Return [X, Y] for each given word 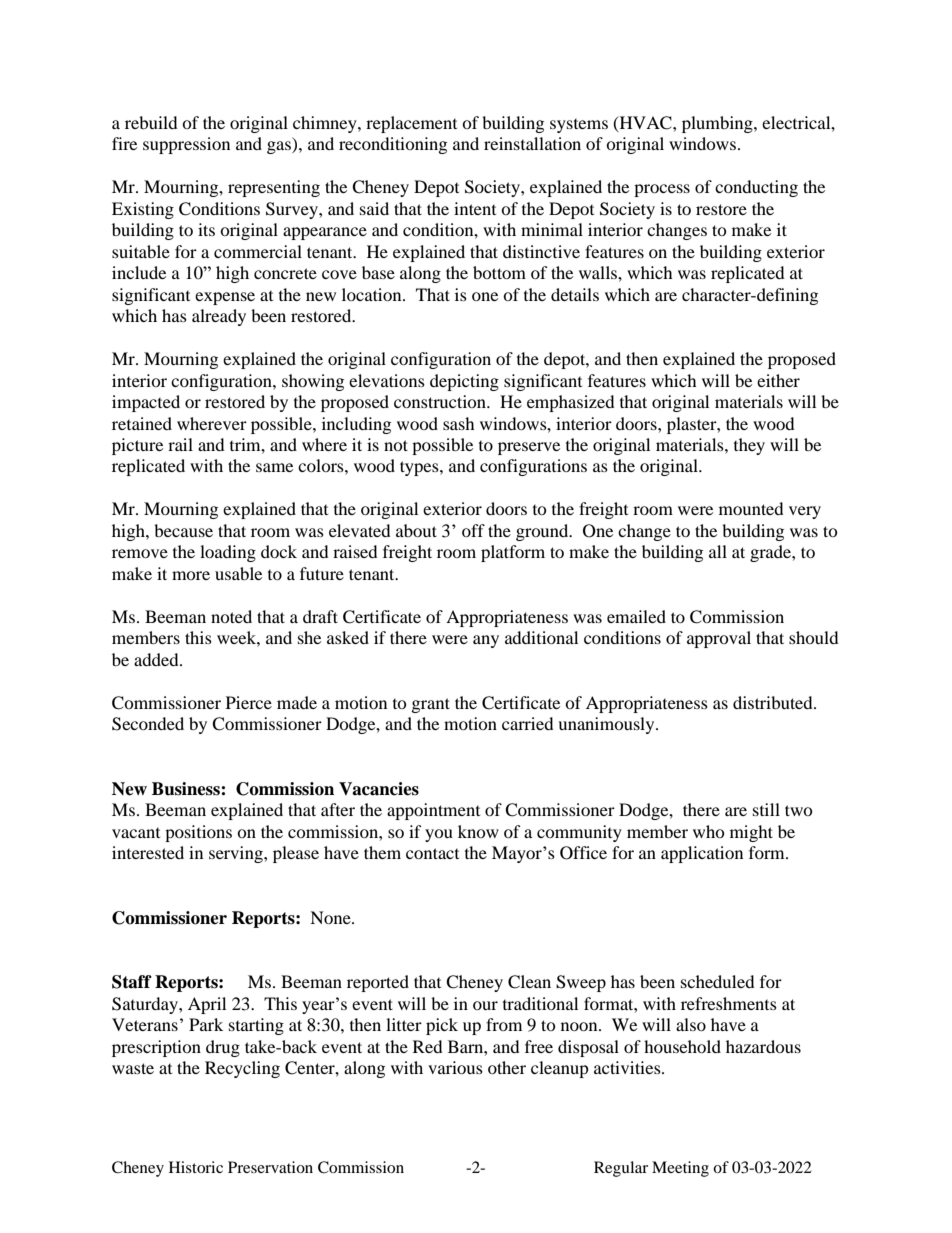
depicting [464, 382]
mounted [751, 508]
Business [187, 789]
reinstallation [532, 143]
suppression [186, 145]
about [416, 530]
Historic [196, 1167]
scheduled [717, 981]
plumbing [718, 124]
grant [431, 705]
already [219, 317]
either [778, 380]
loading [228, 553]
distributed [774, 702]
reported [378, 983]
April [207, 1005]
